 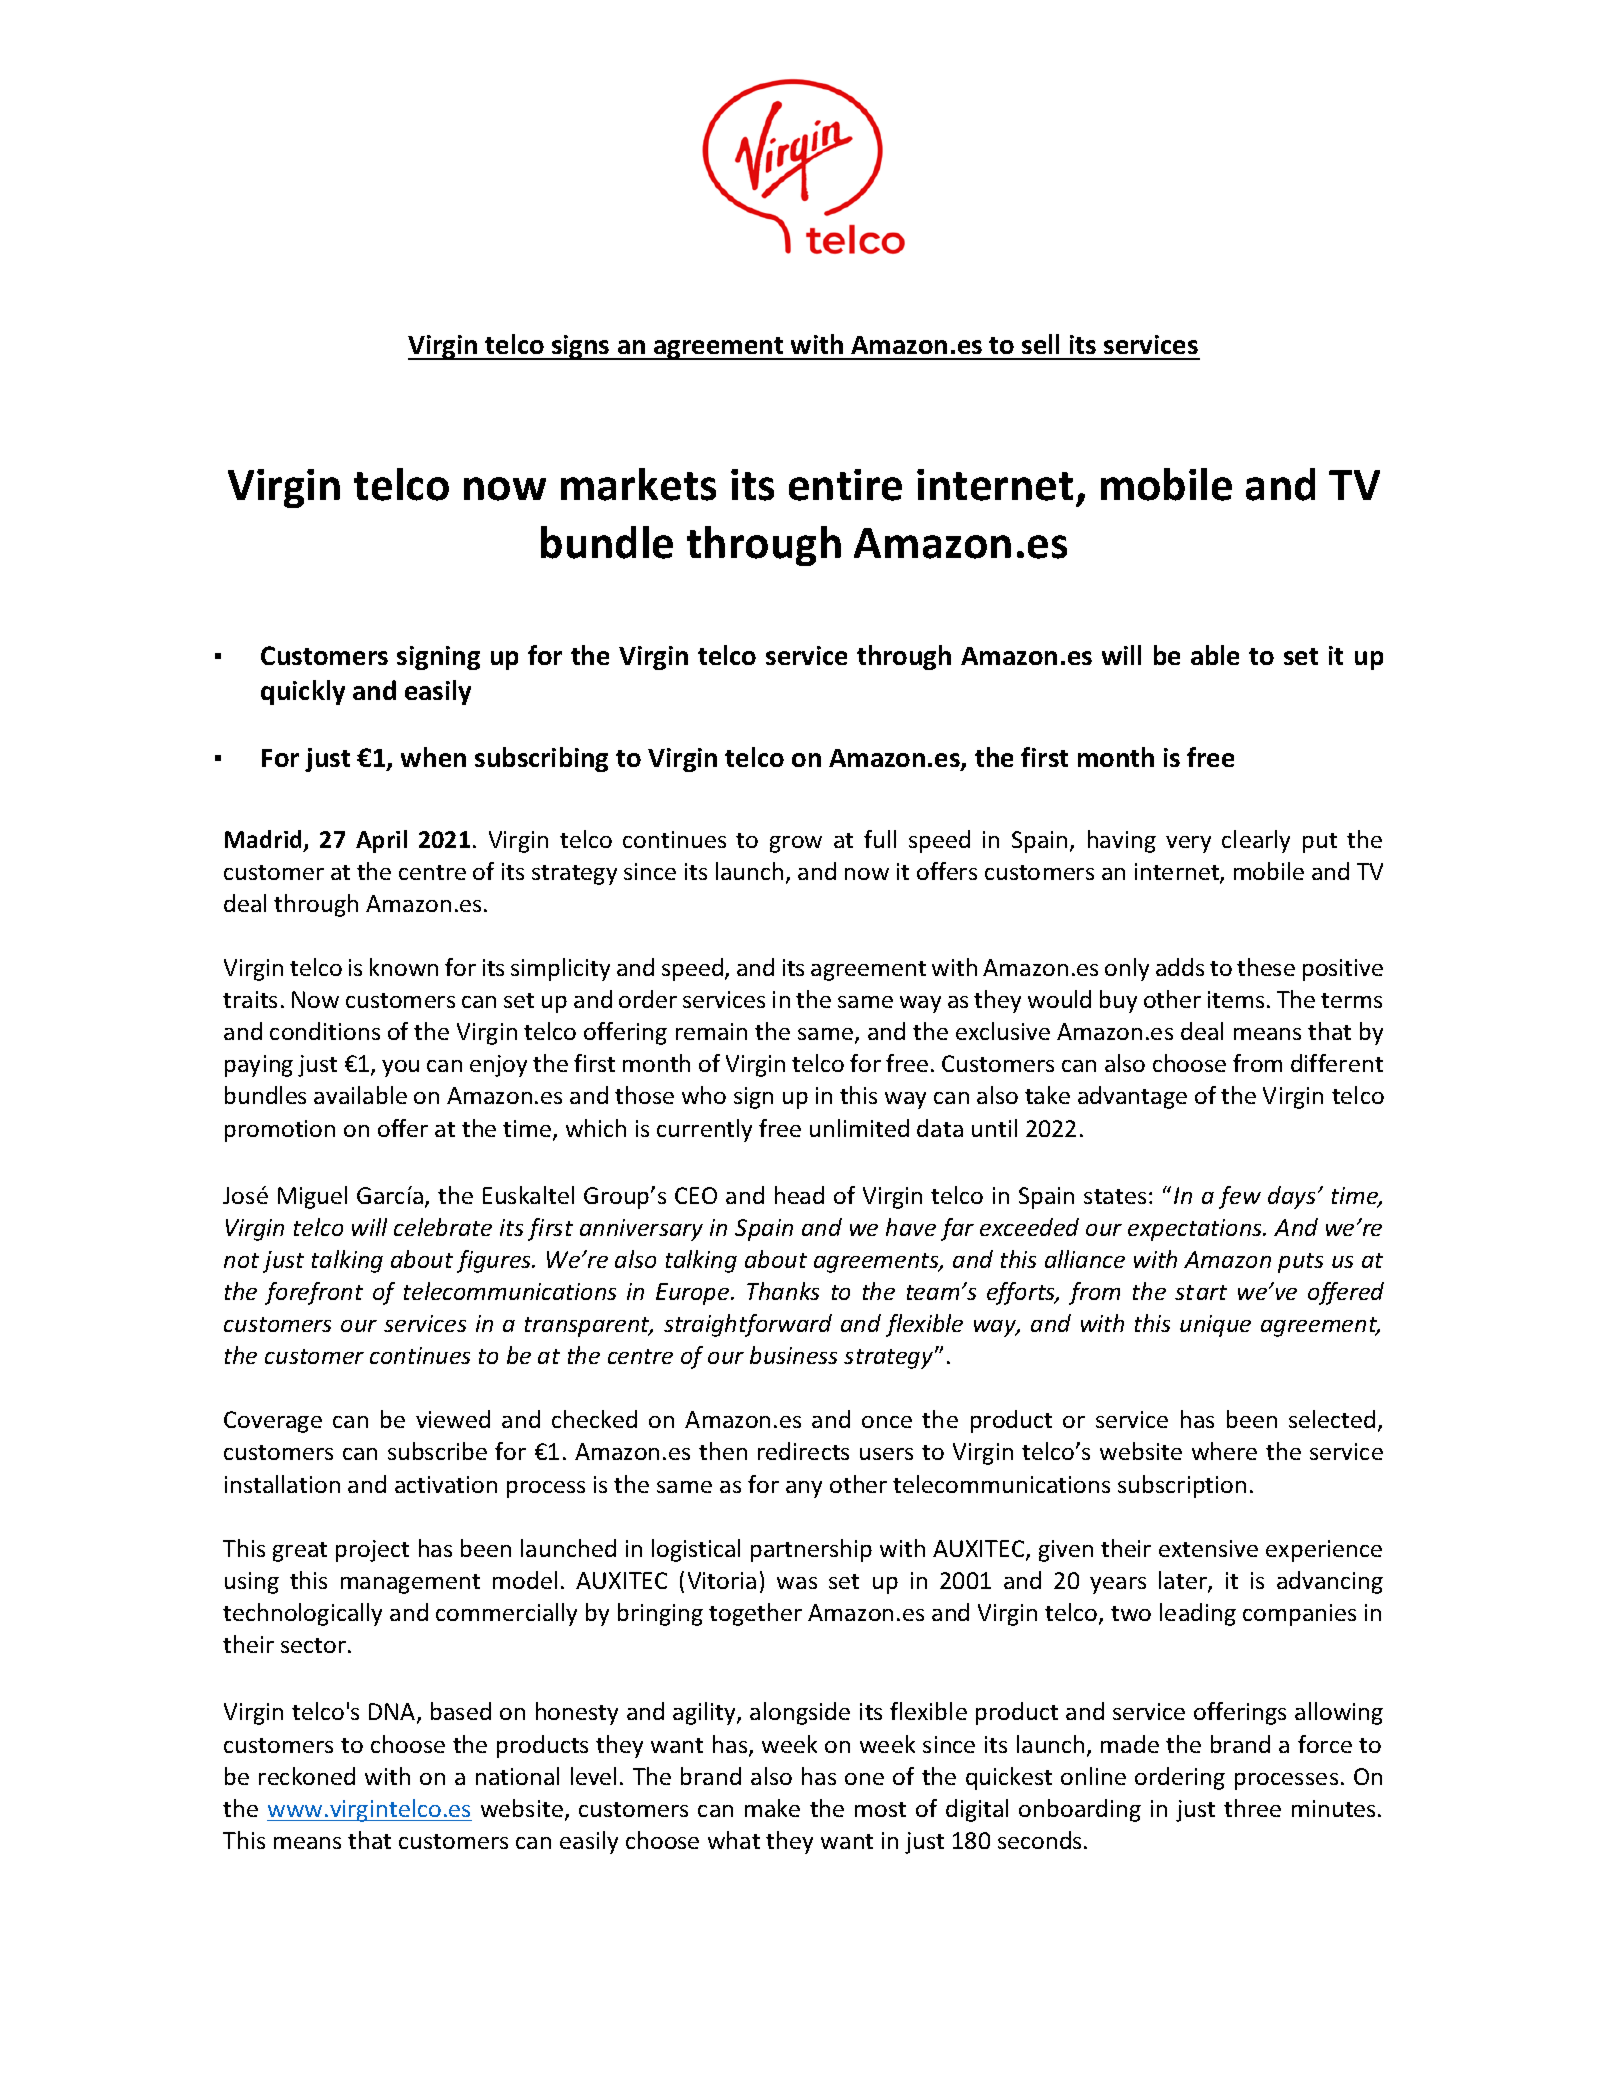 What do you see at coordinates (783, 1291) in the page?
I see `Thanks` at bounding box center [783, 1291].
